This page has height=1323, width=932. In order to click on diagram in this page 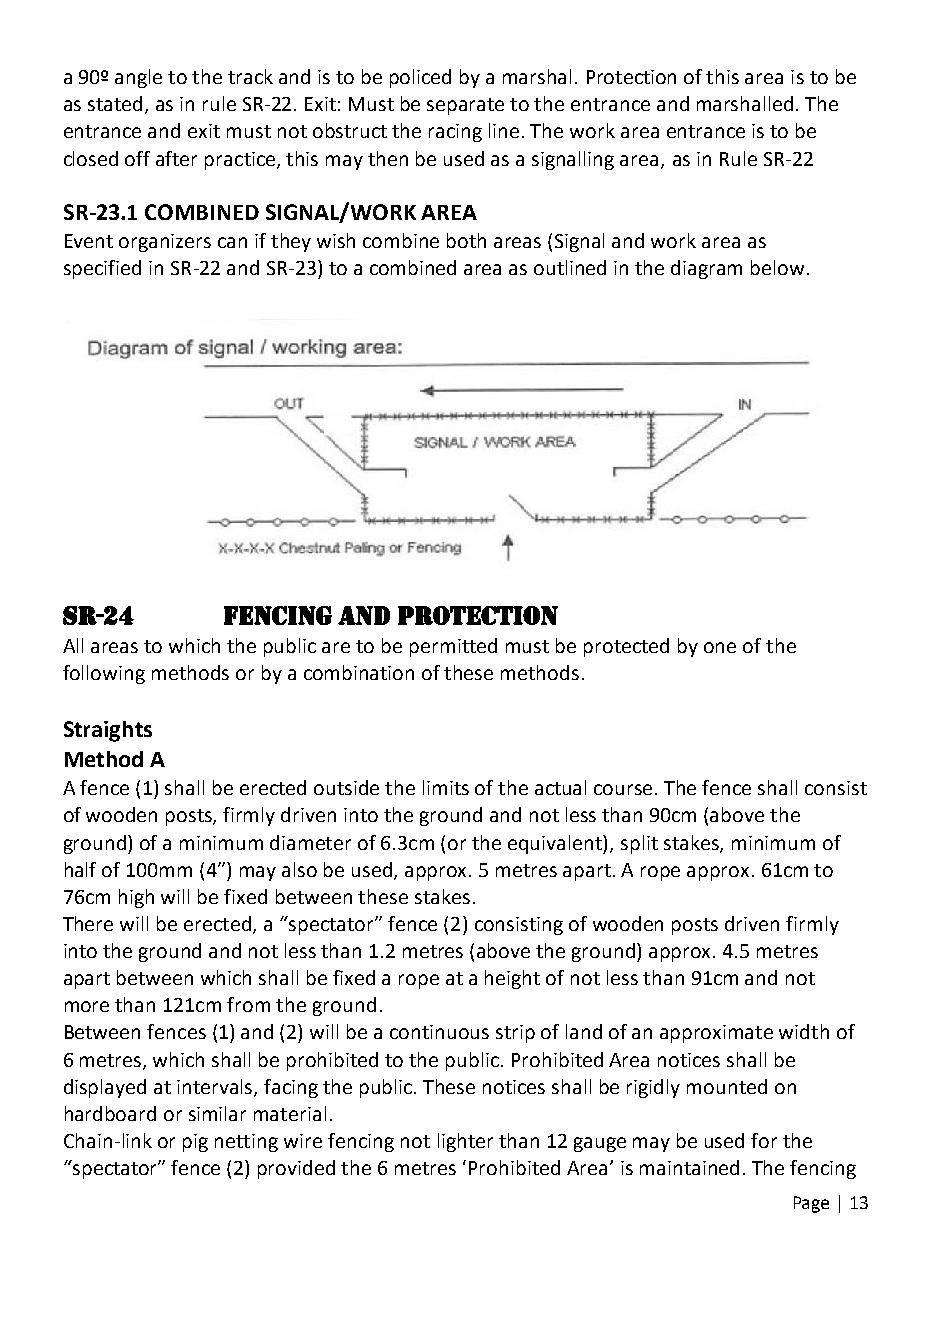, I will do `click(706, 269)`.
